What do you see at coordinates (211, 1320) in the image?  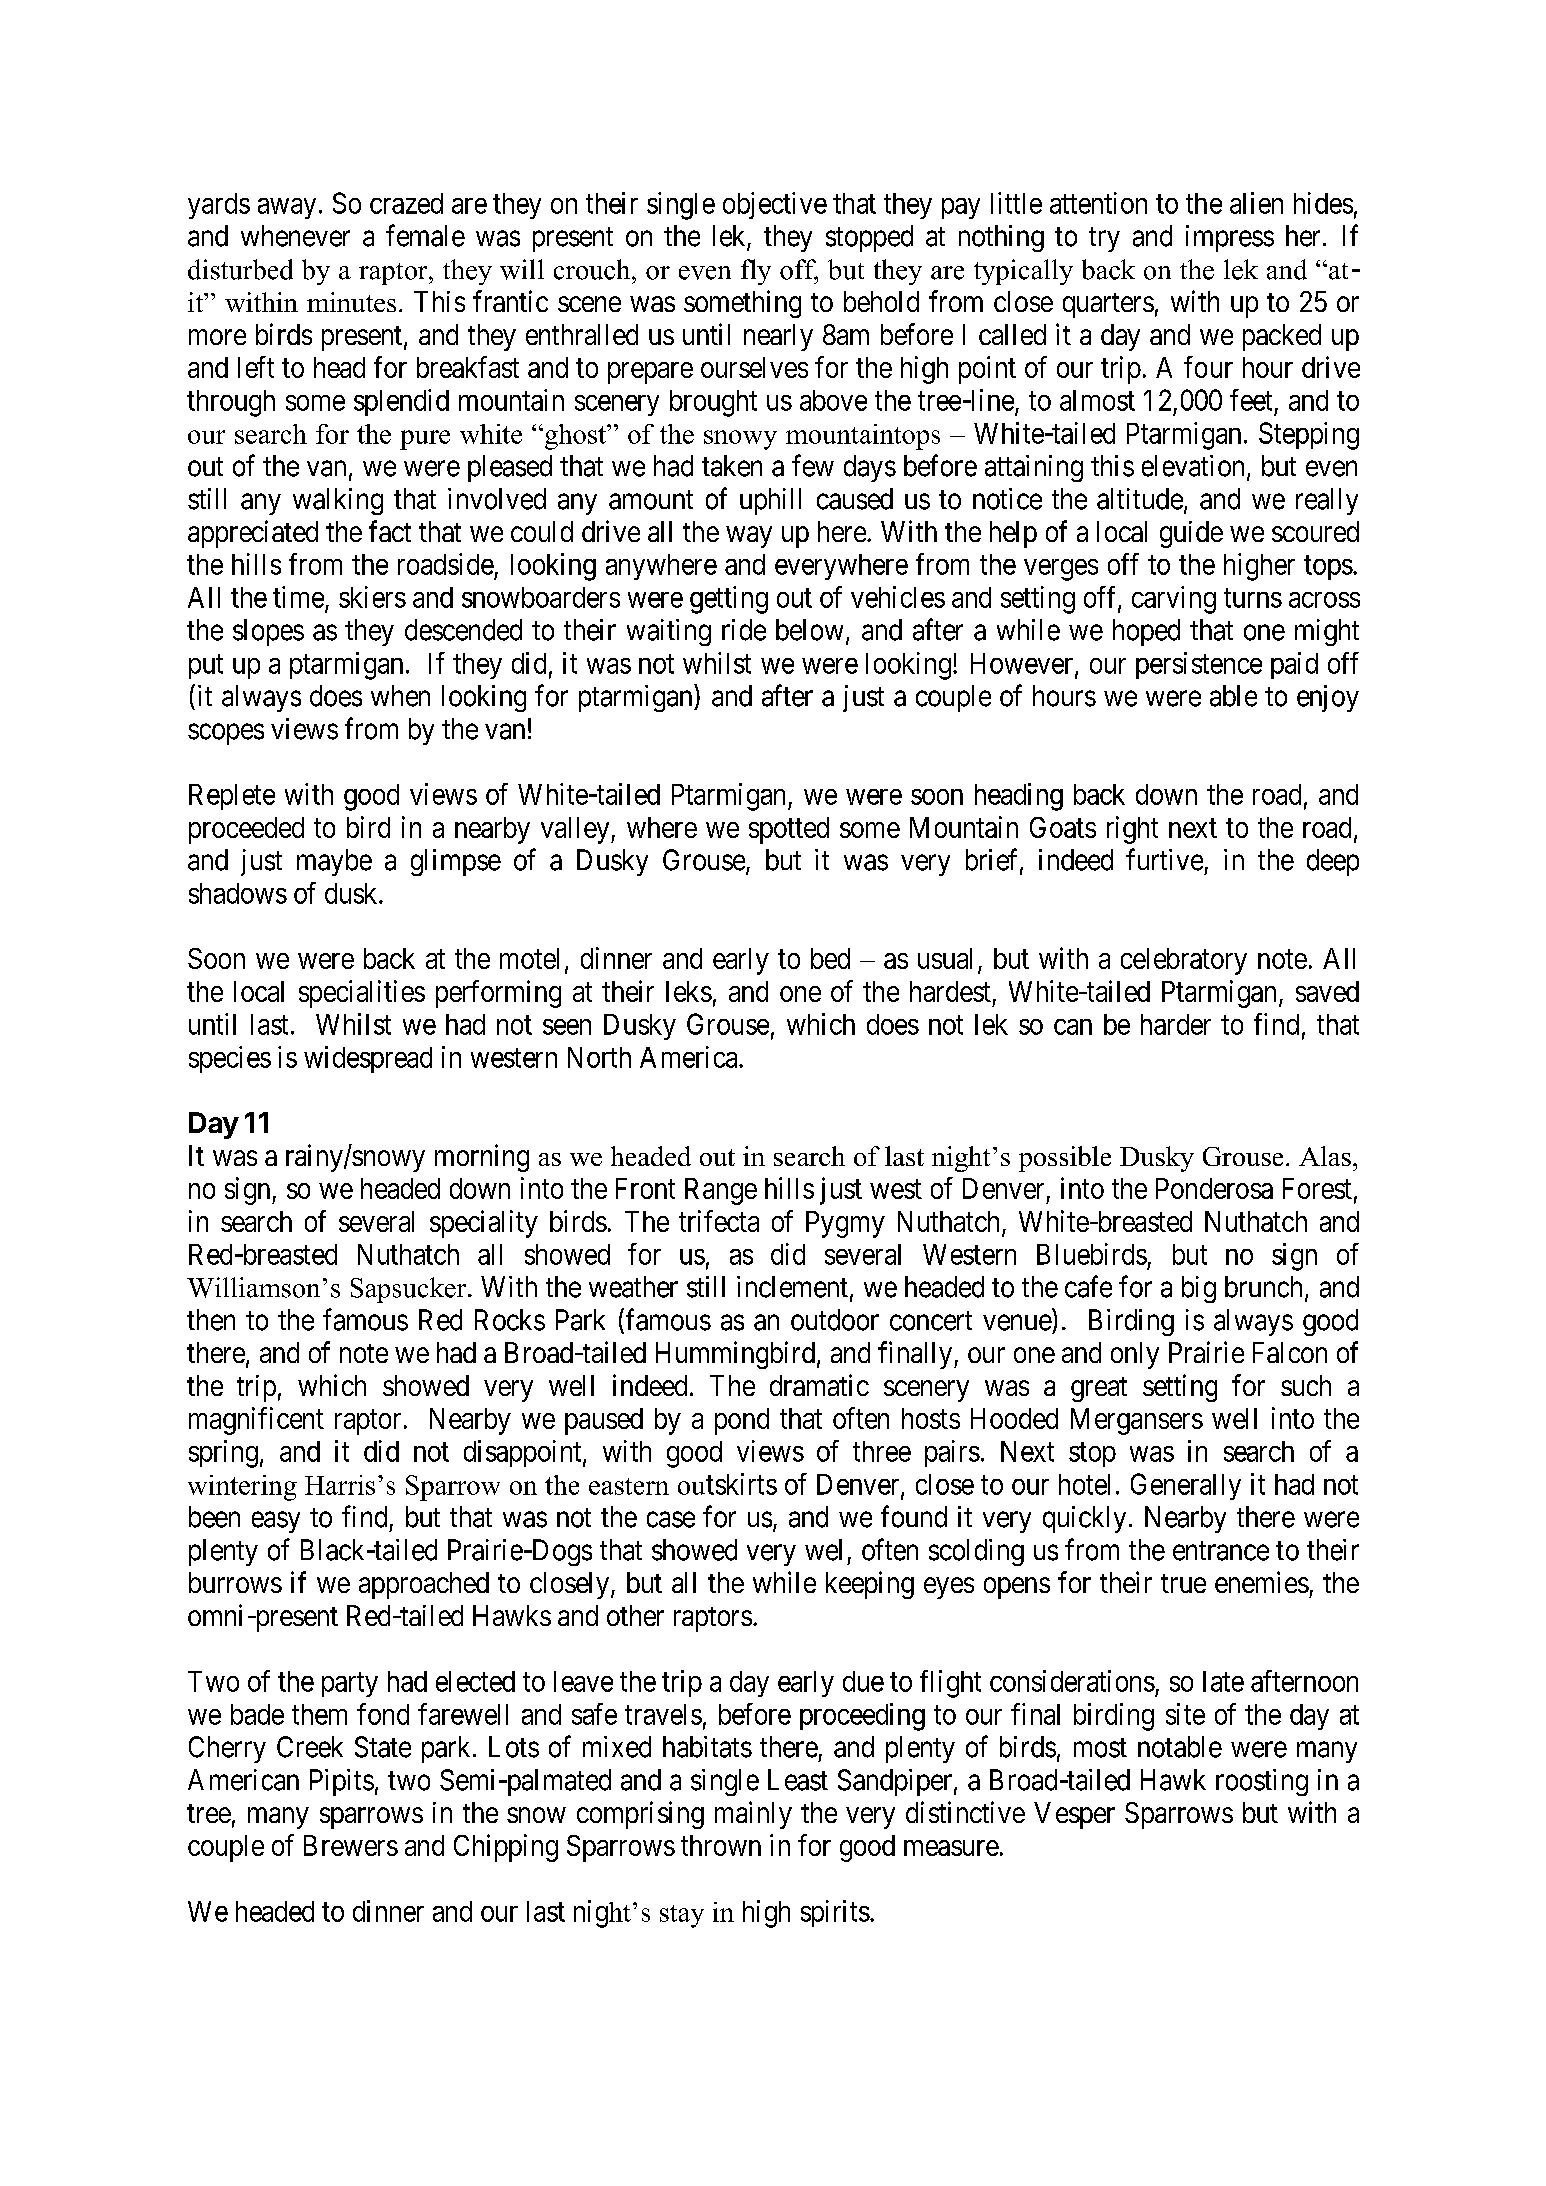 I see `then` at bounding box center [211, 1320].
